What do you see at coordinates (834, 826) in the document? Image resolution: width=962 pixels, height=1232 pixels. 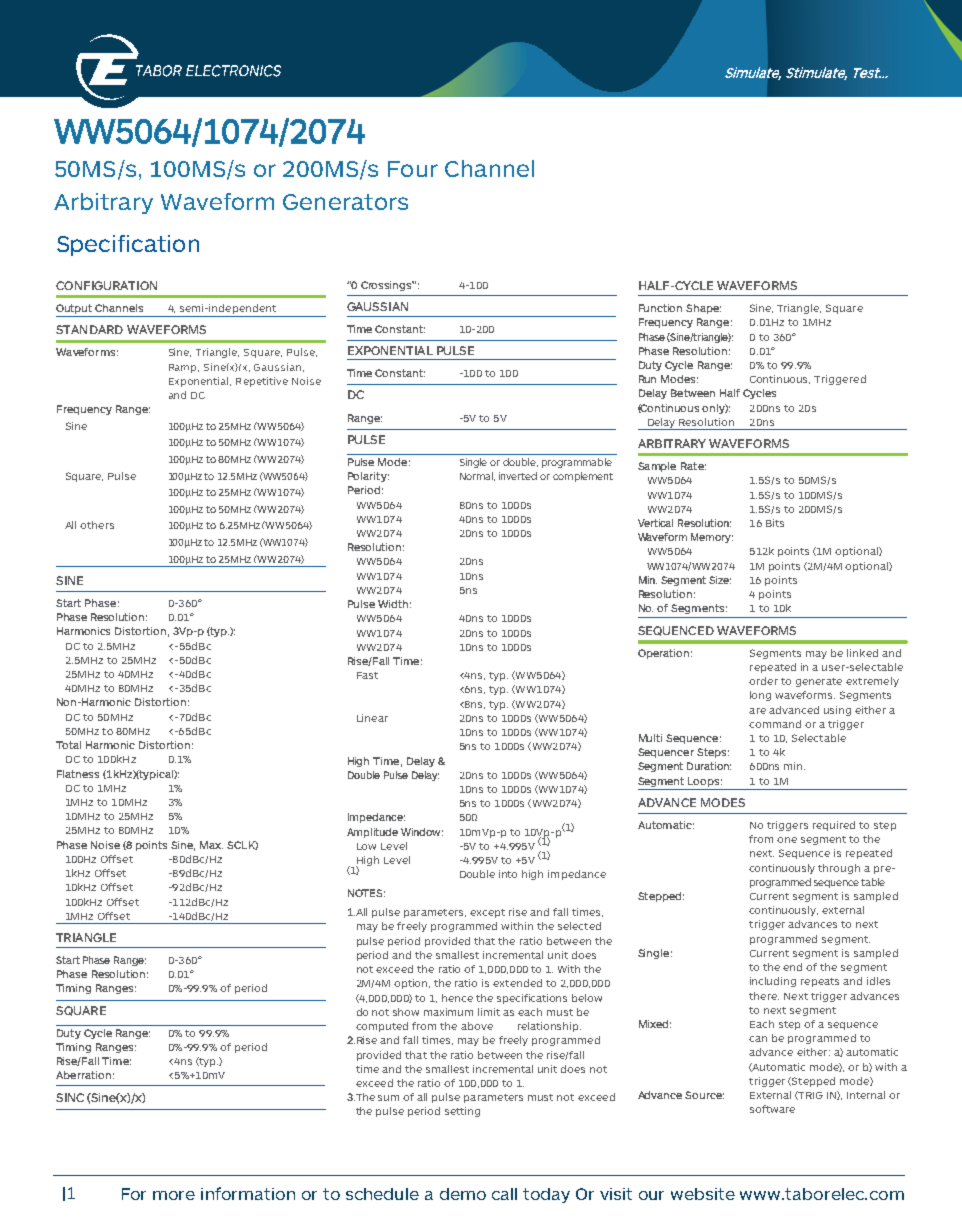 I see `required` at bounding box center [834, 826].
